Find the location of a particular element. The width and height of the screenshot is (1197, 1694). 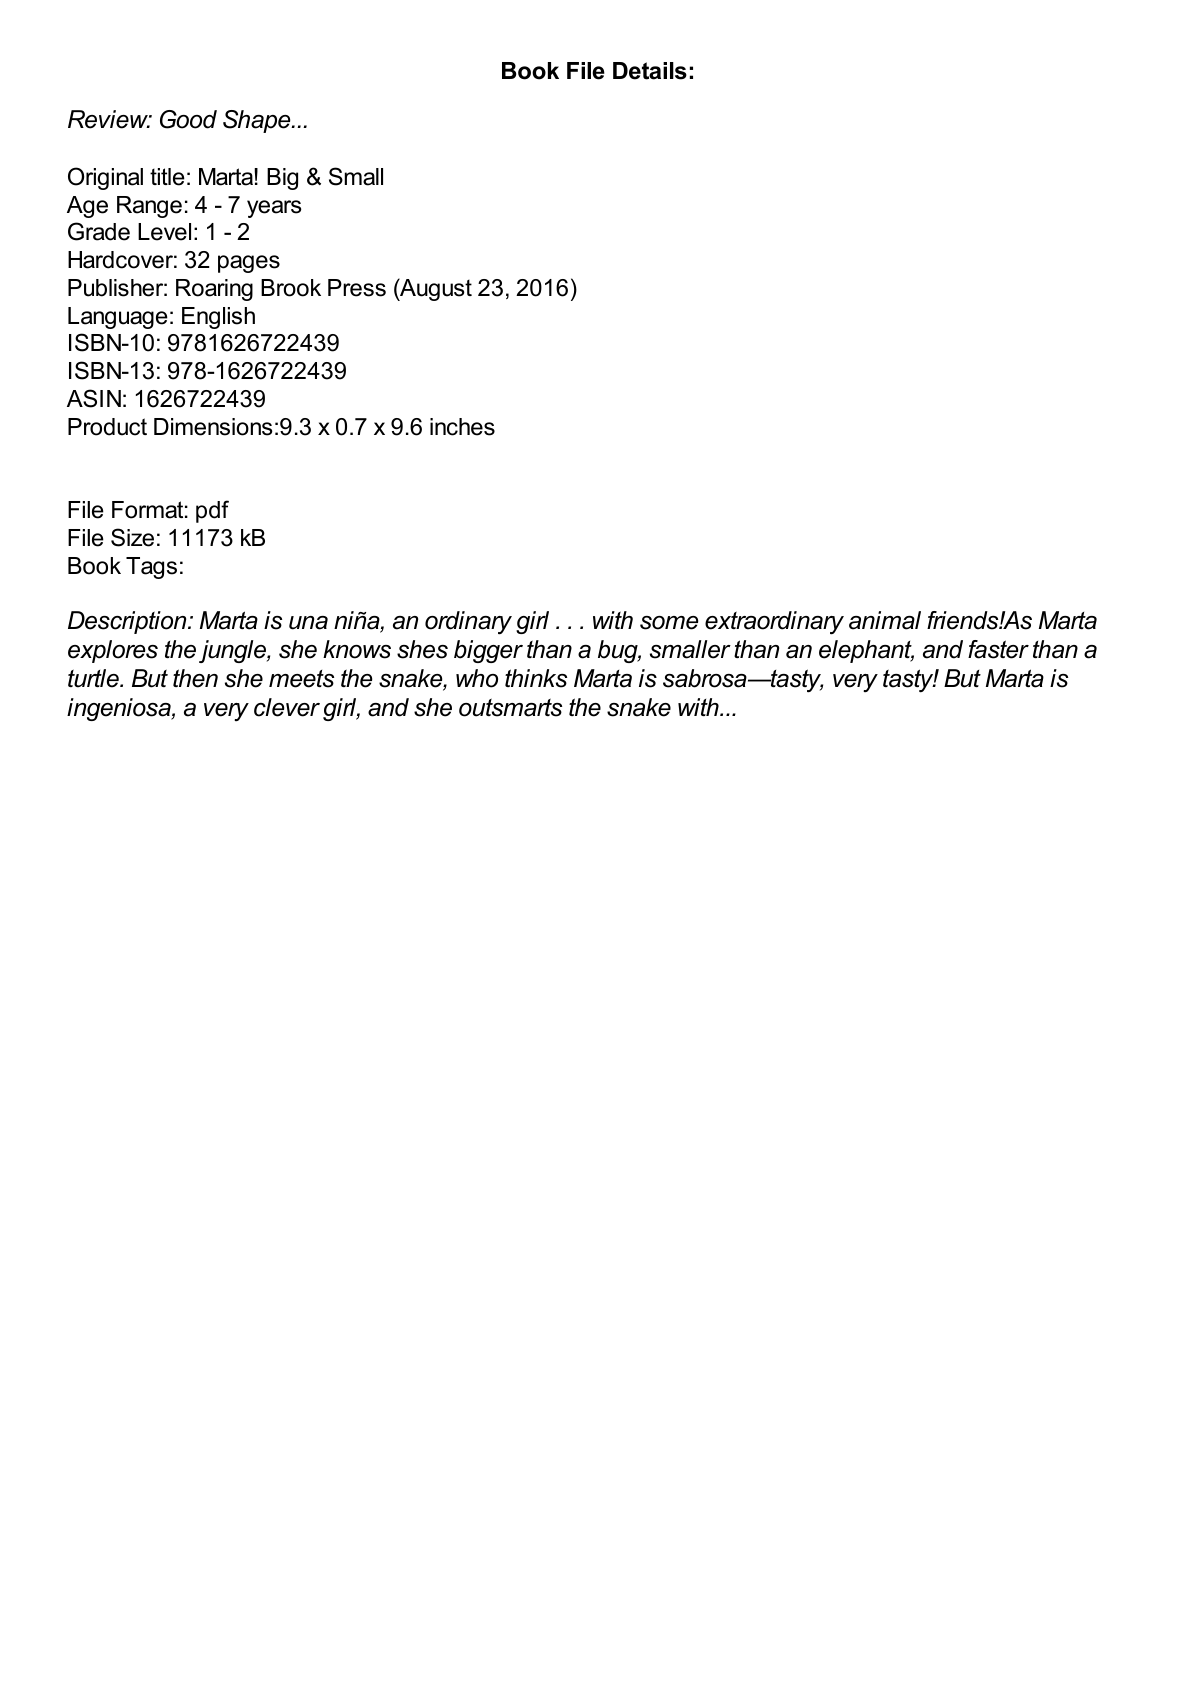

Details is located at coordinates (650, 71).
